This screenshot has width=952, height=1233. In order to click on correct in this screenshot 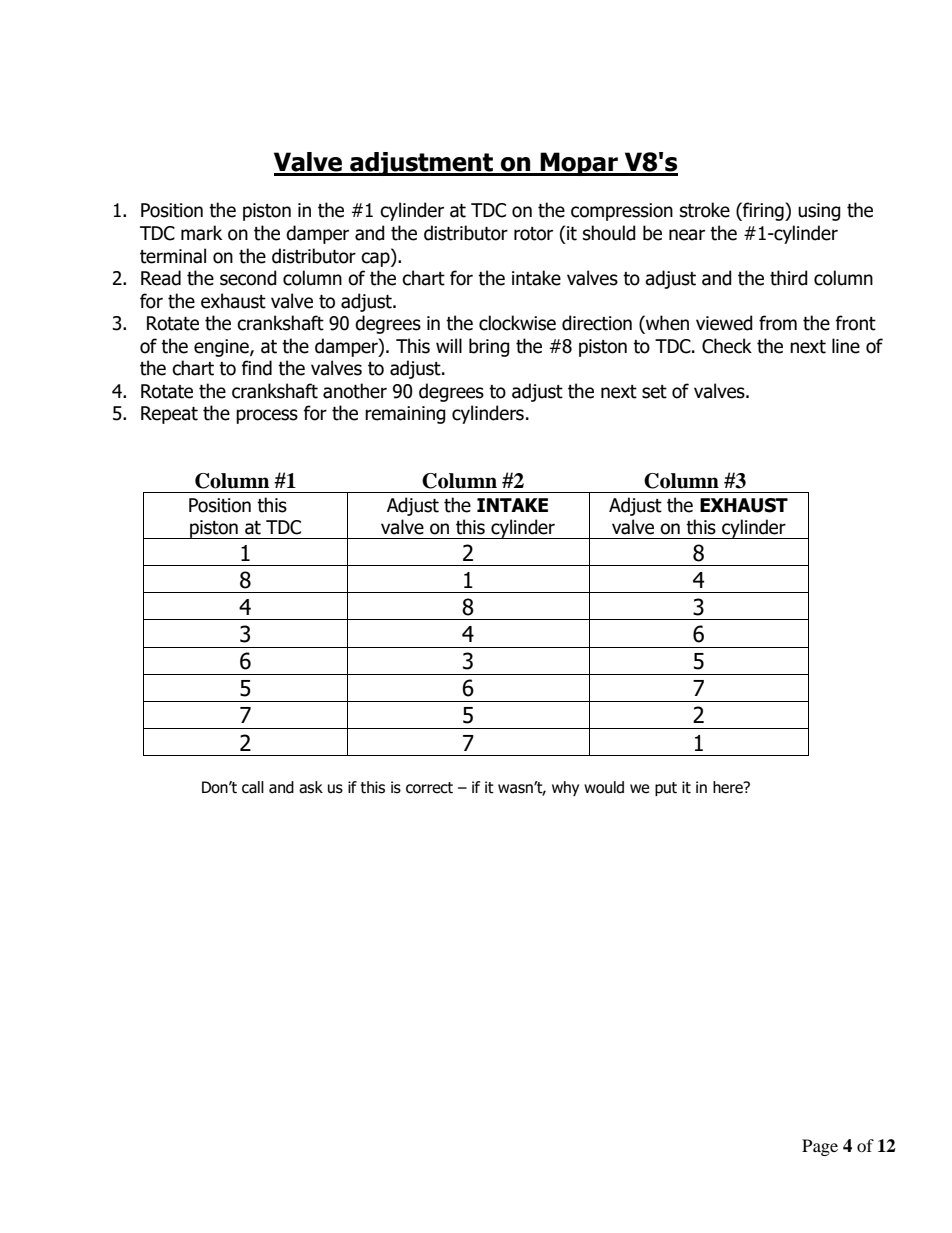, I will do `click(429, 788)`.
